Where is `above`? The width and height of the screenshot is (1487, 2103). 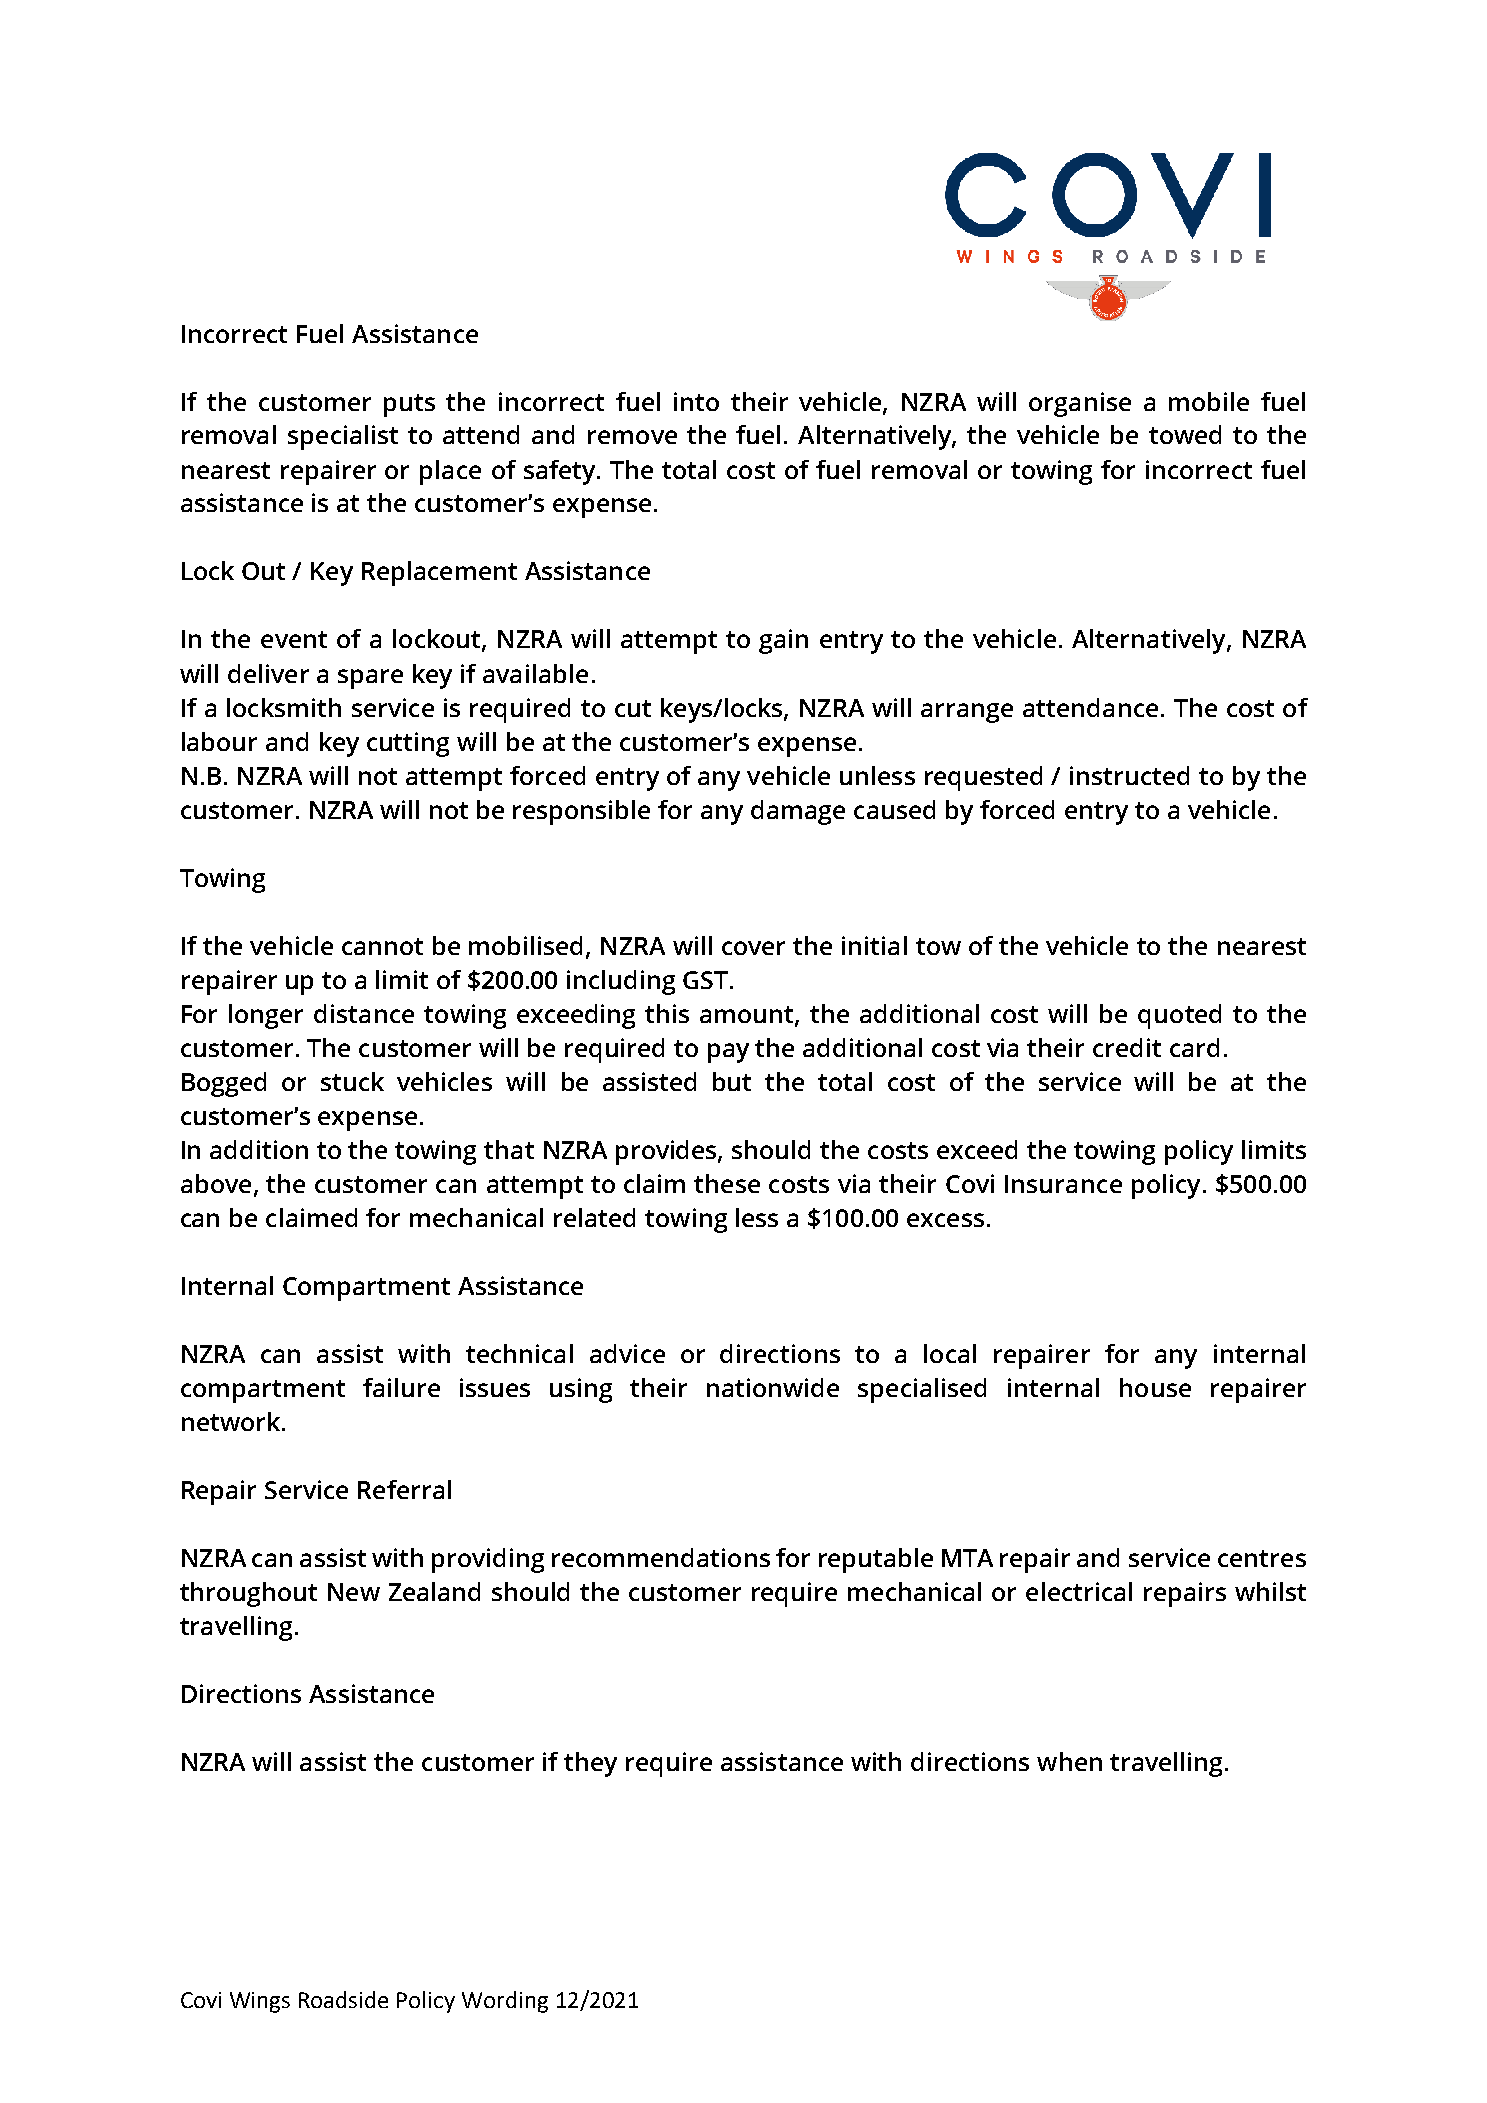
above is located at coordinates (216, 1183).
